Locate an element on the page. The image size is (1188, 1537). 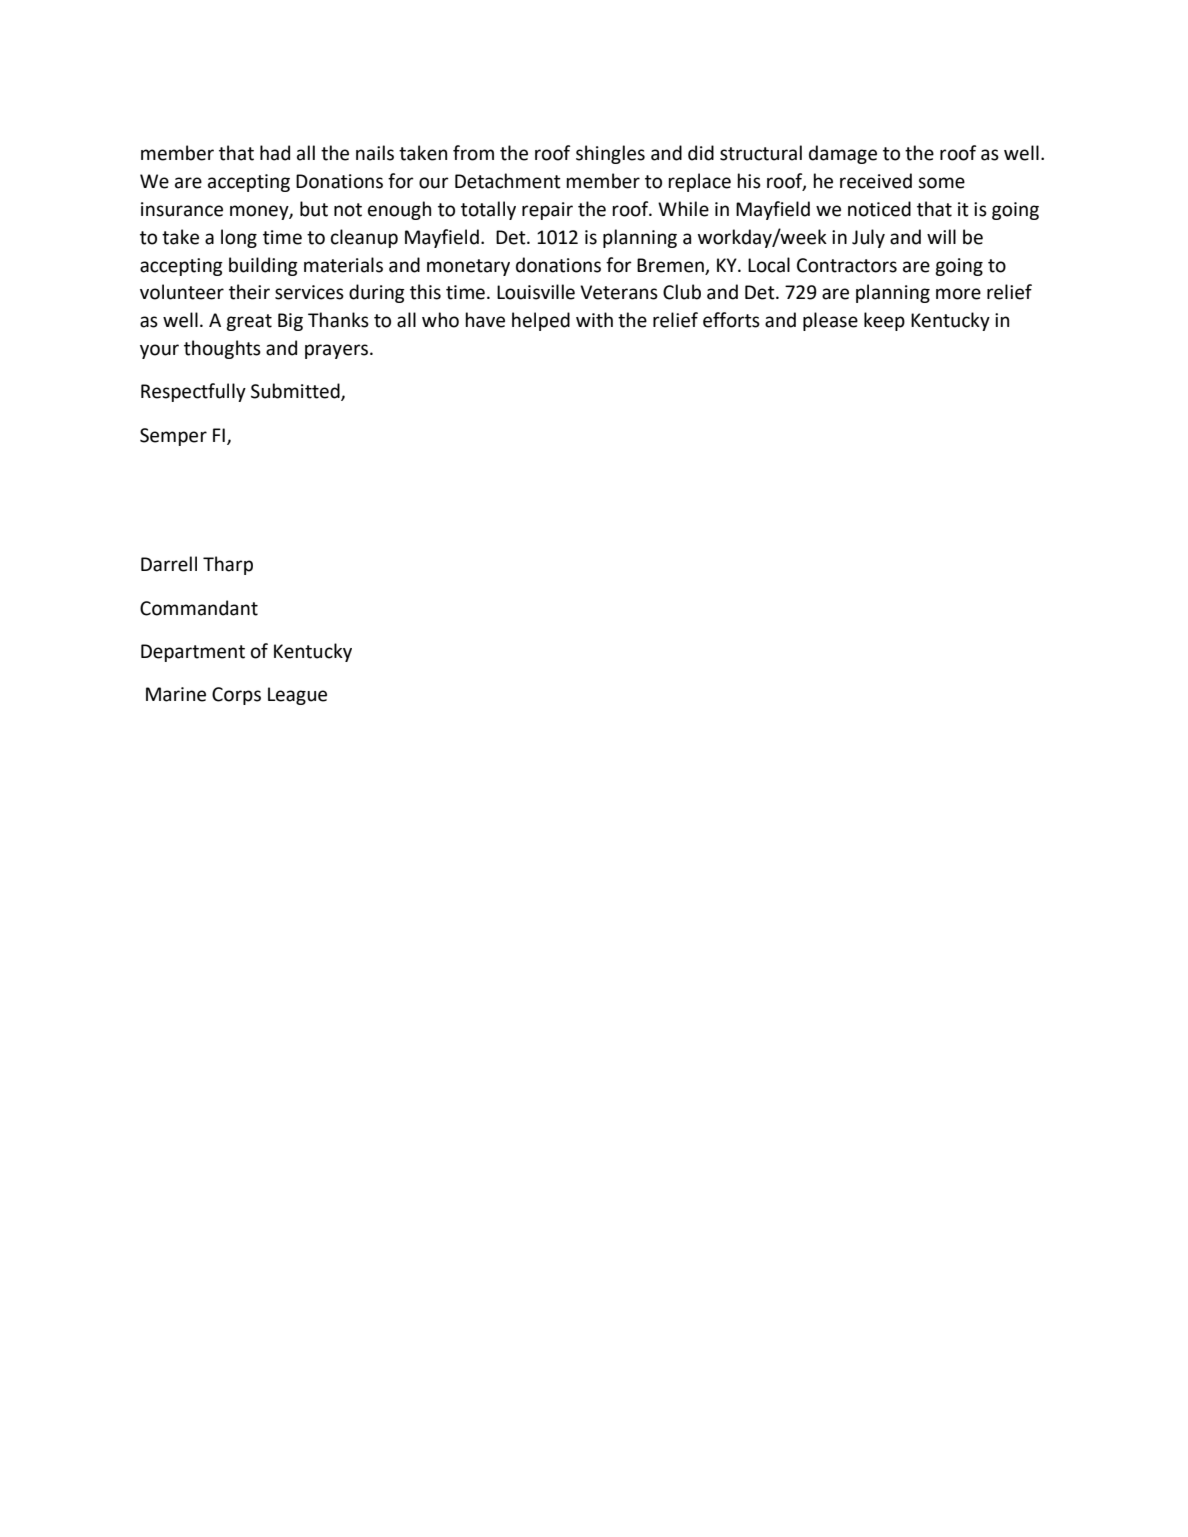
Detachment is located at coordinates (508, 181).
